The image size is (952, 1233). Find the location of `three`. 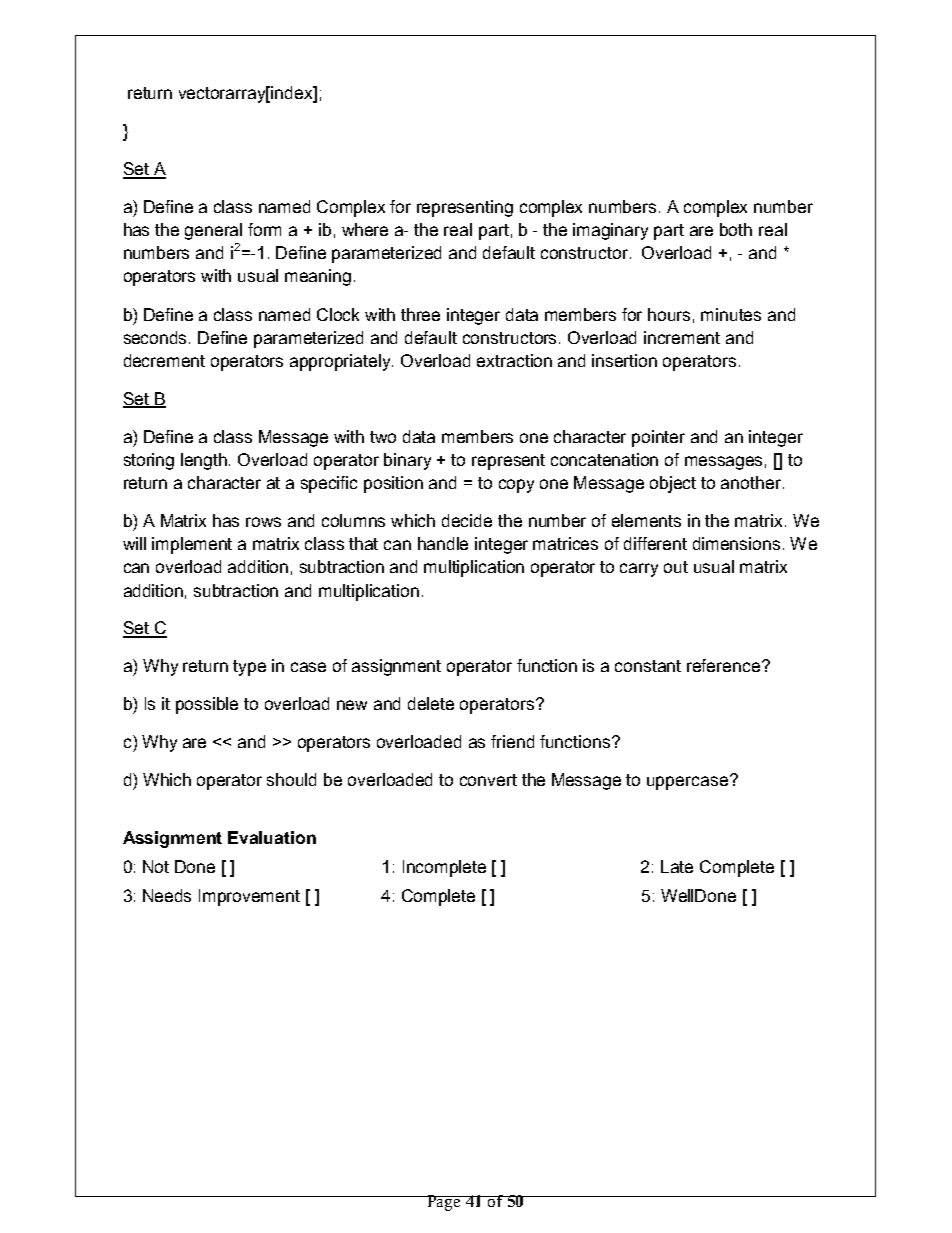

three is located at coordinates (420, 314).
